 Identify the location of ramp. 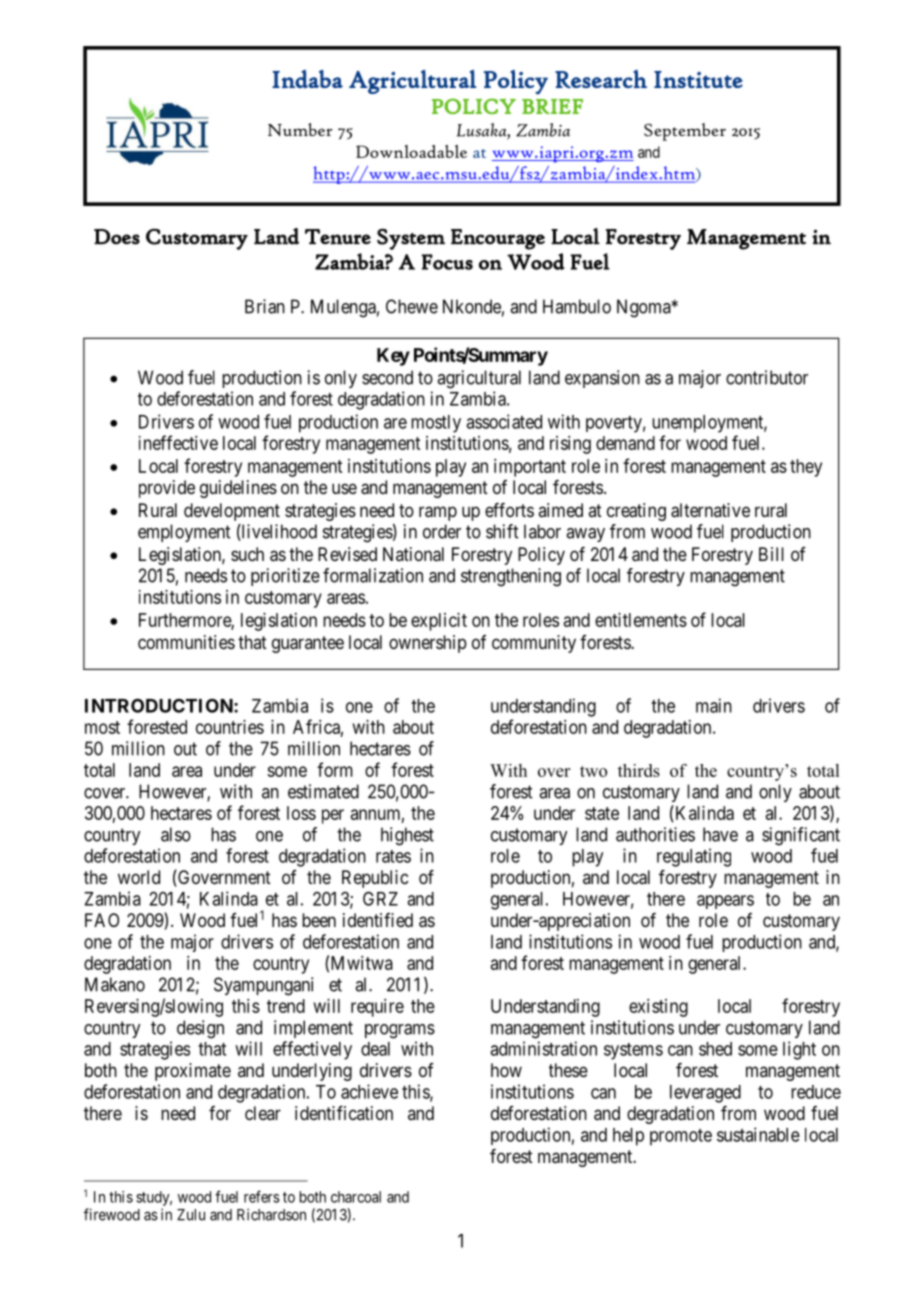
(438, 513).
